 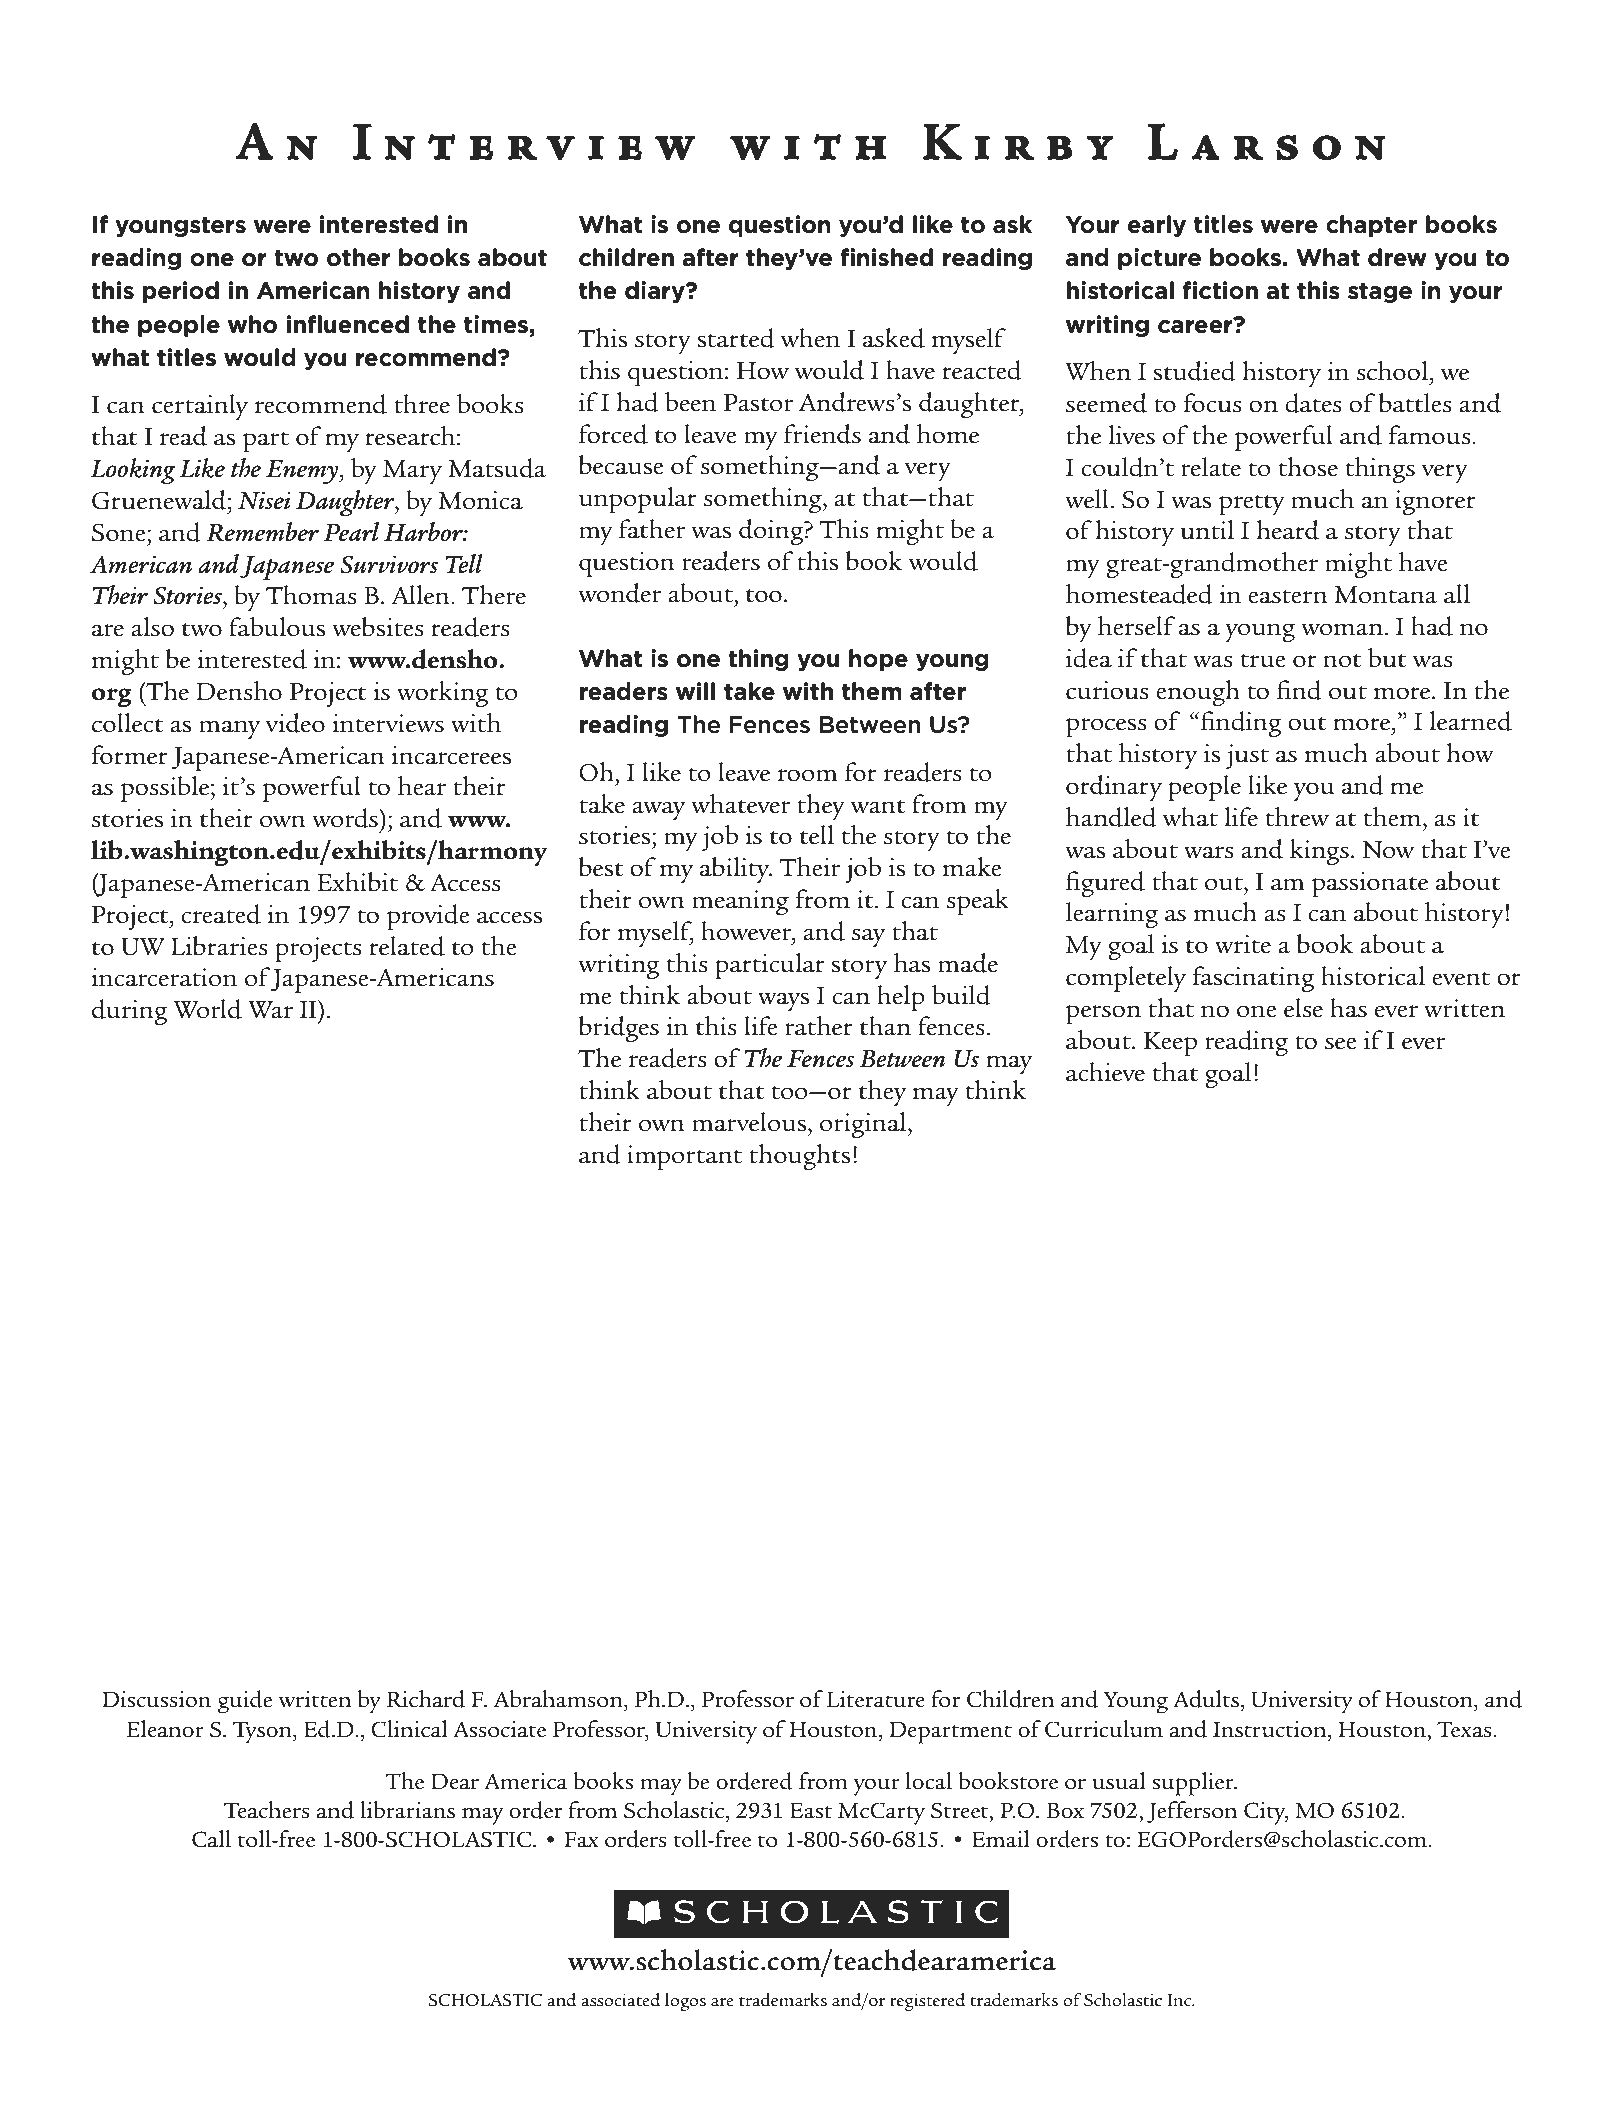 What do you see at coordinates (886, 257) in the screenshot?
I see `finished` at bounding box center [886, 257].
